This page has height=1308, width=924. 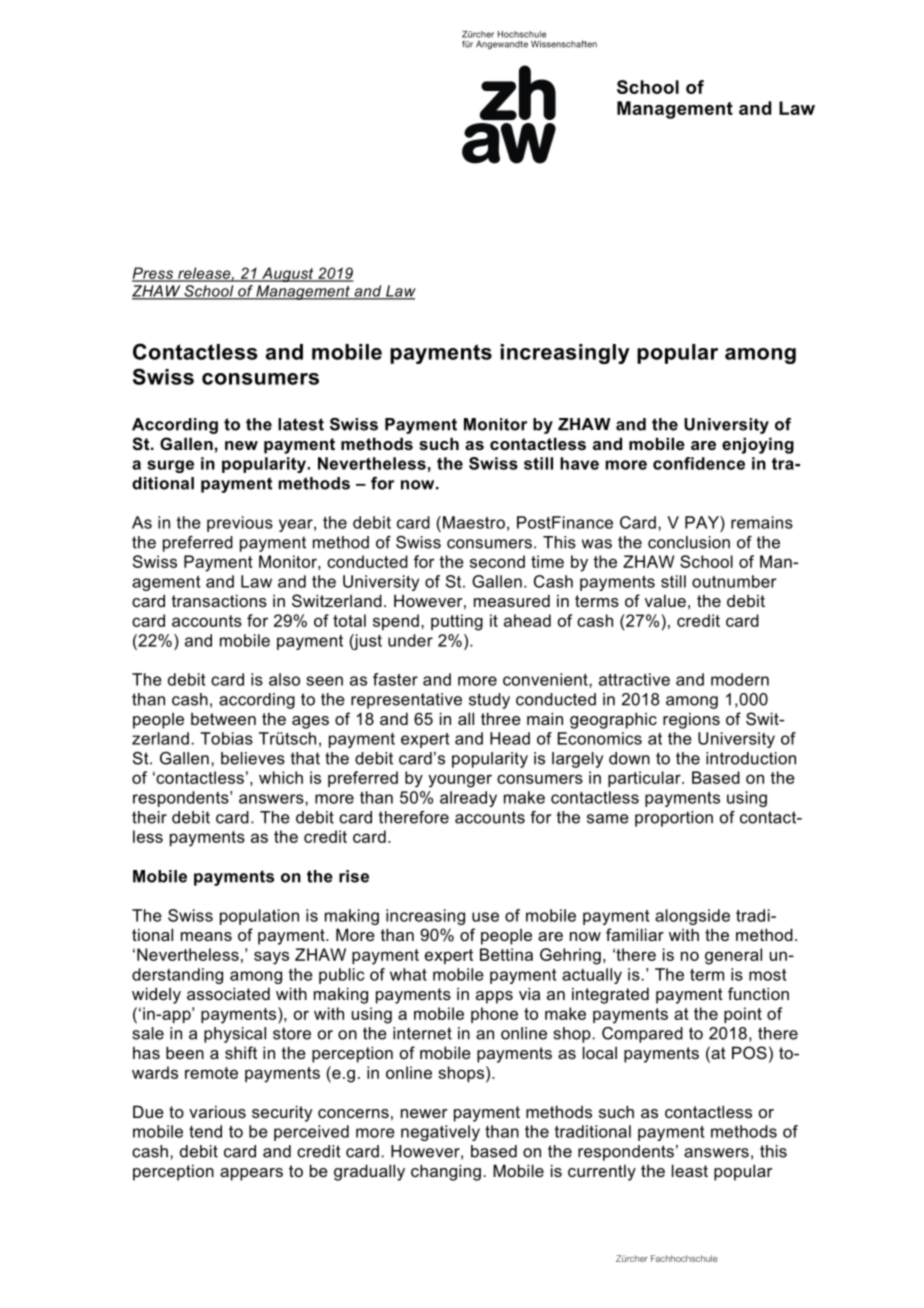 I want to click on tend, so click(x=205, y=1131).
